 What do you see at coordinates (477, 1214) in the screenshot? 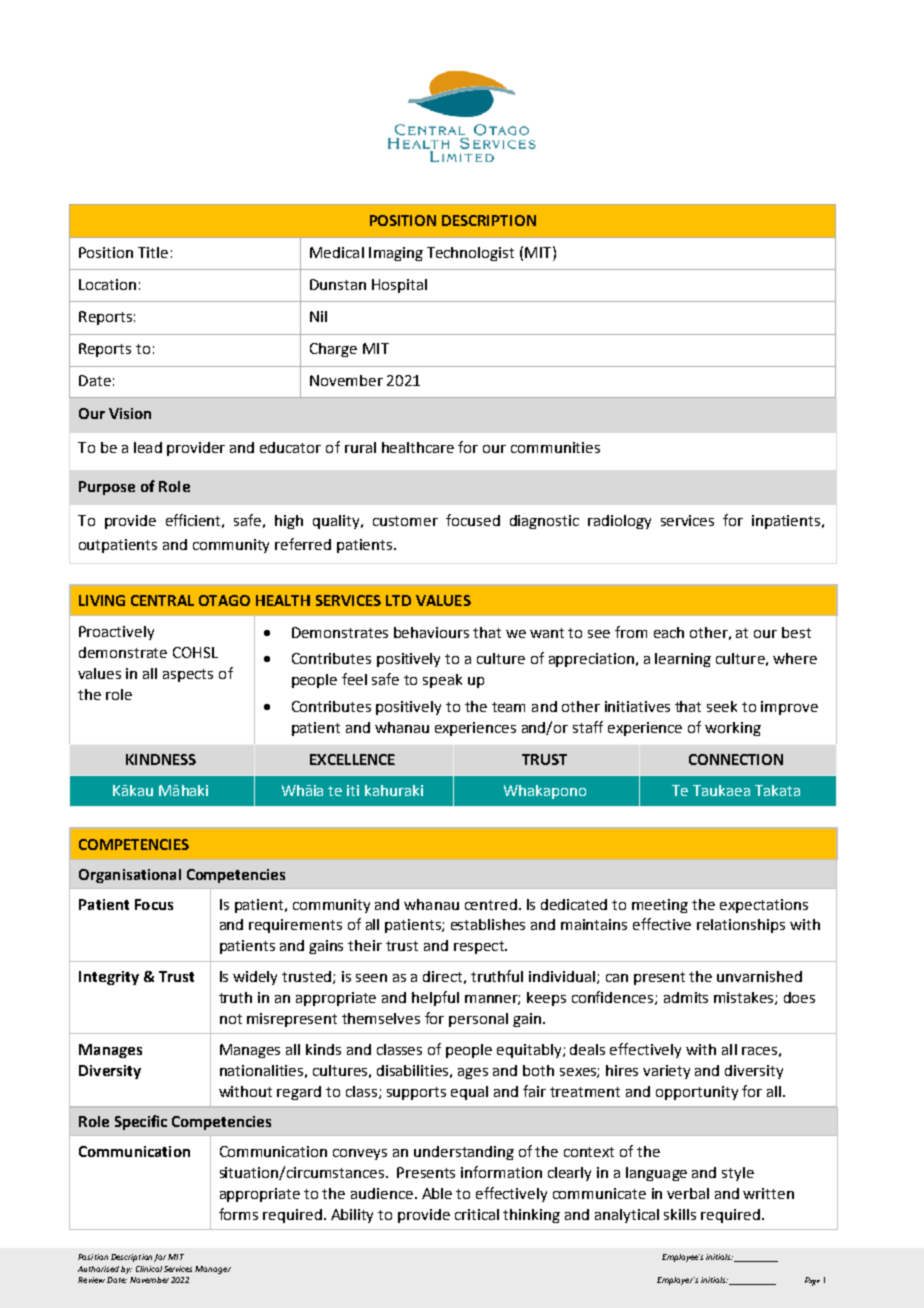
I see `critical` at bounding box center [477, 1214].
